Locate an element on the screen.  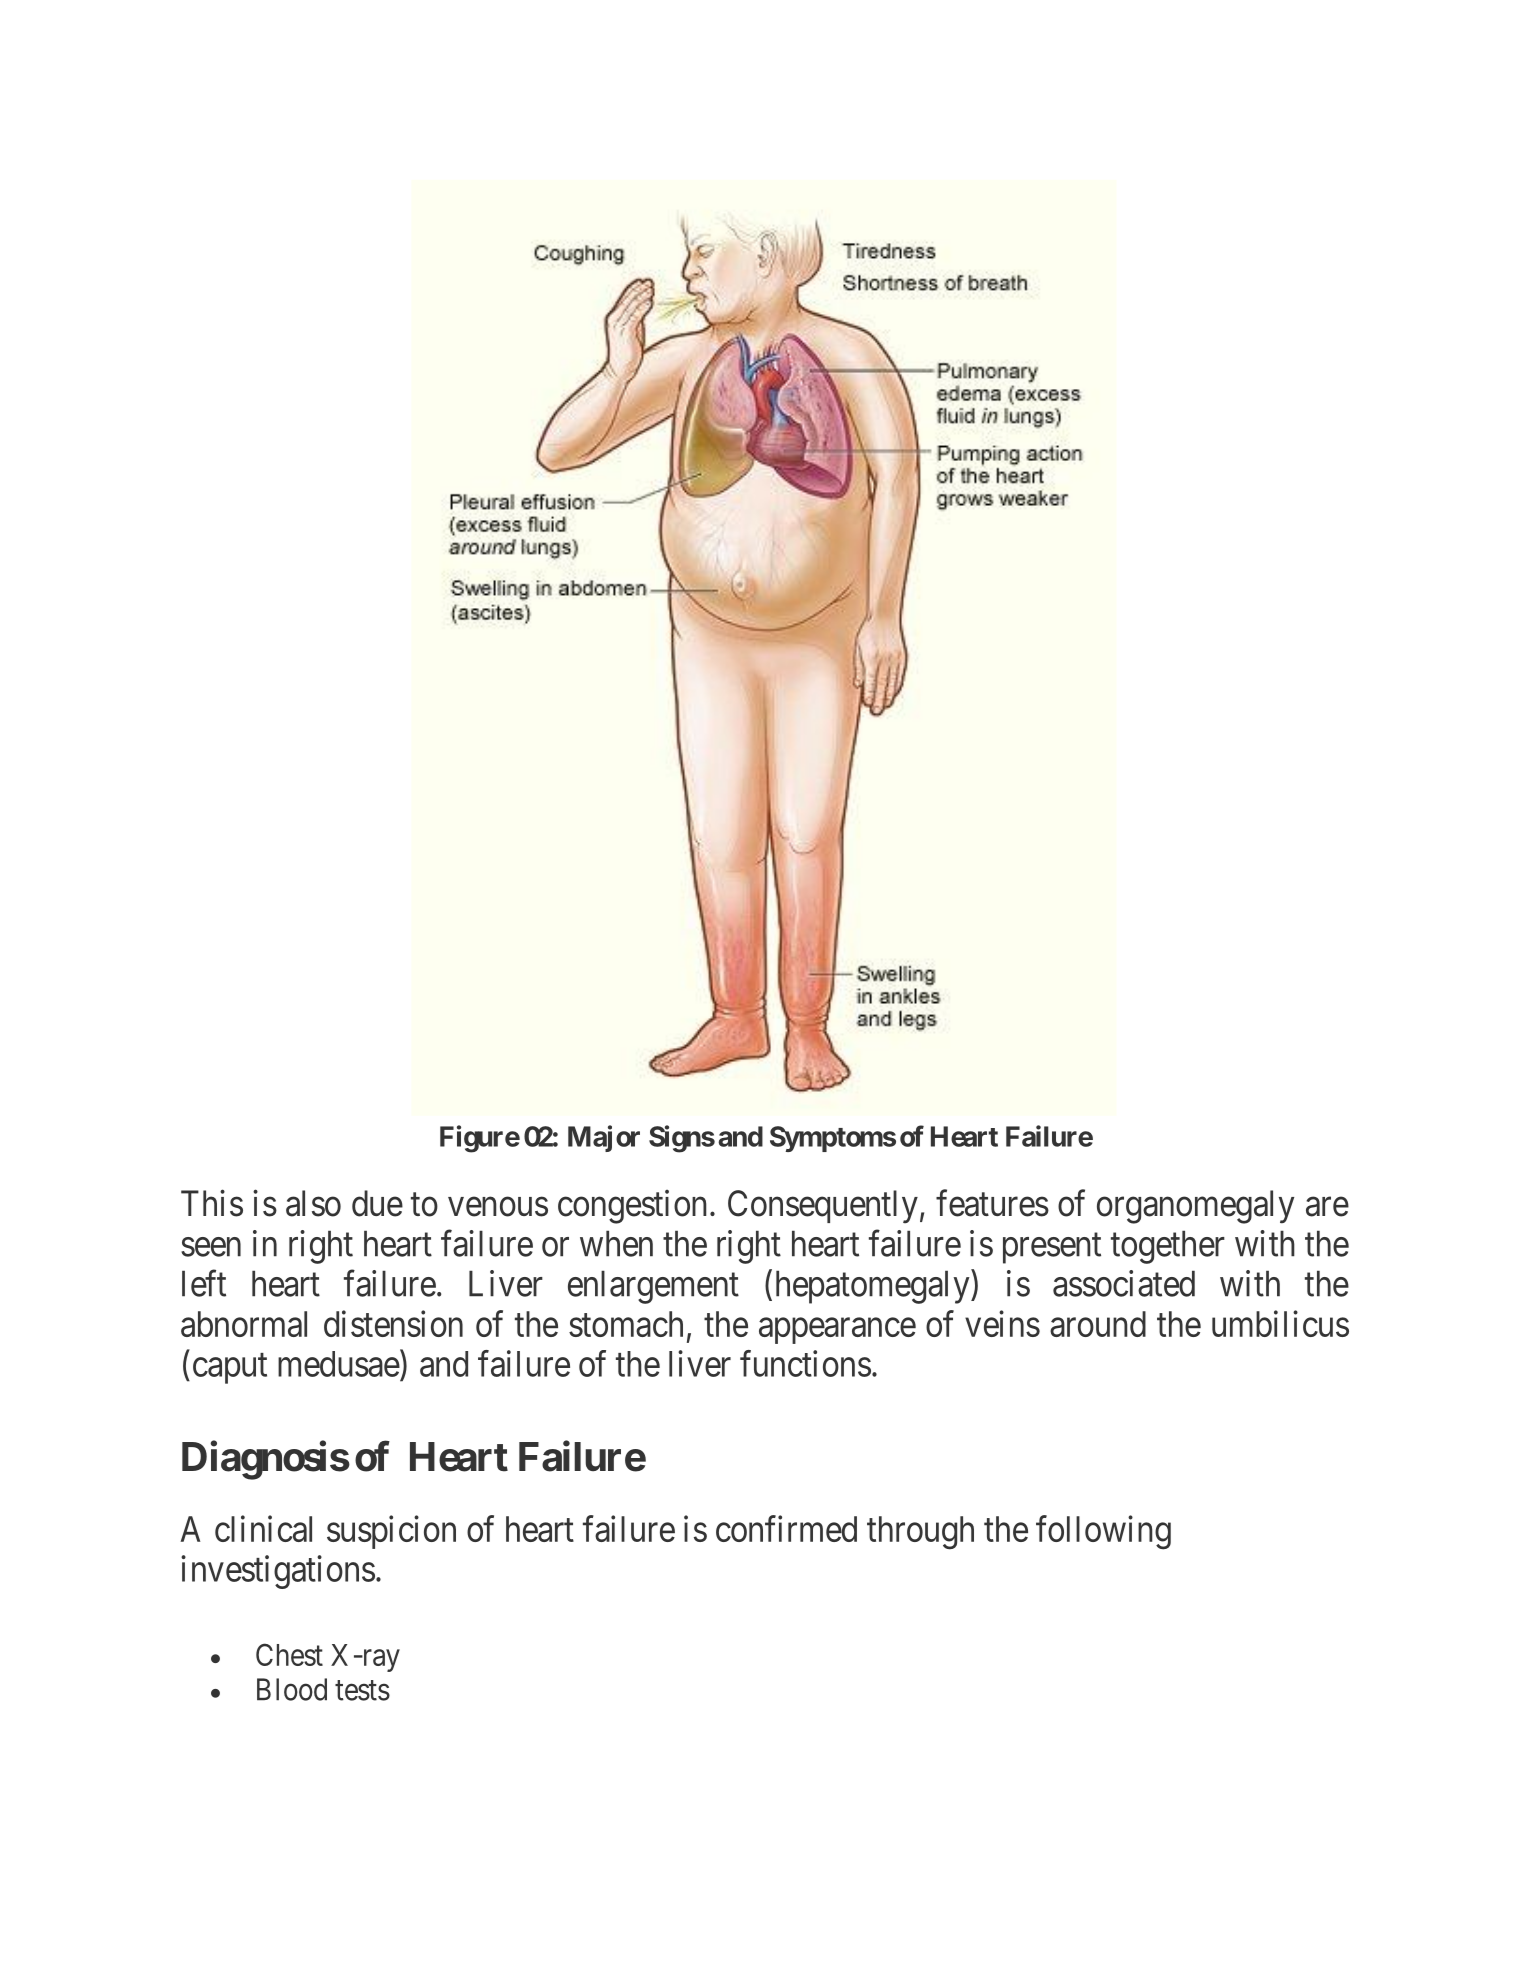
appearance is located at coordinates (837, 1331).
